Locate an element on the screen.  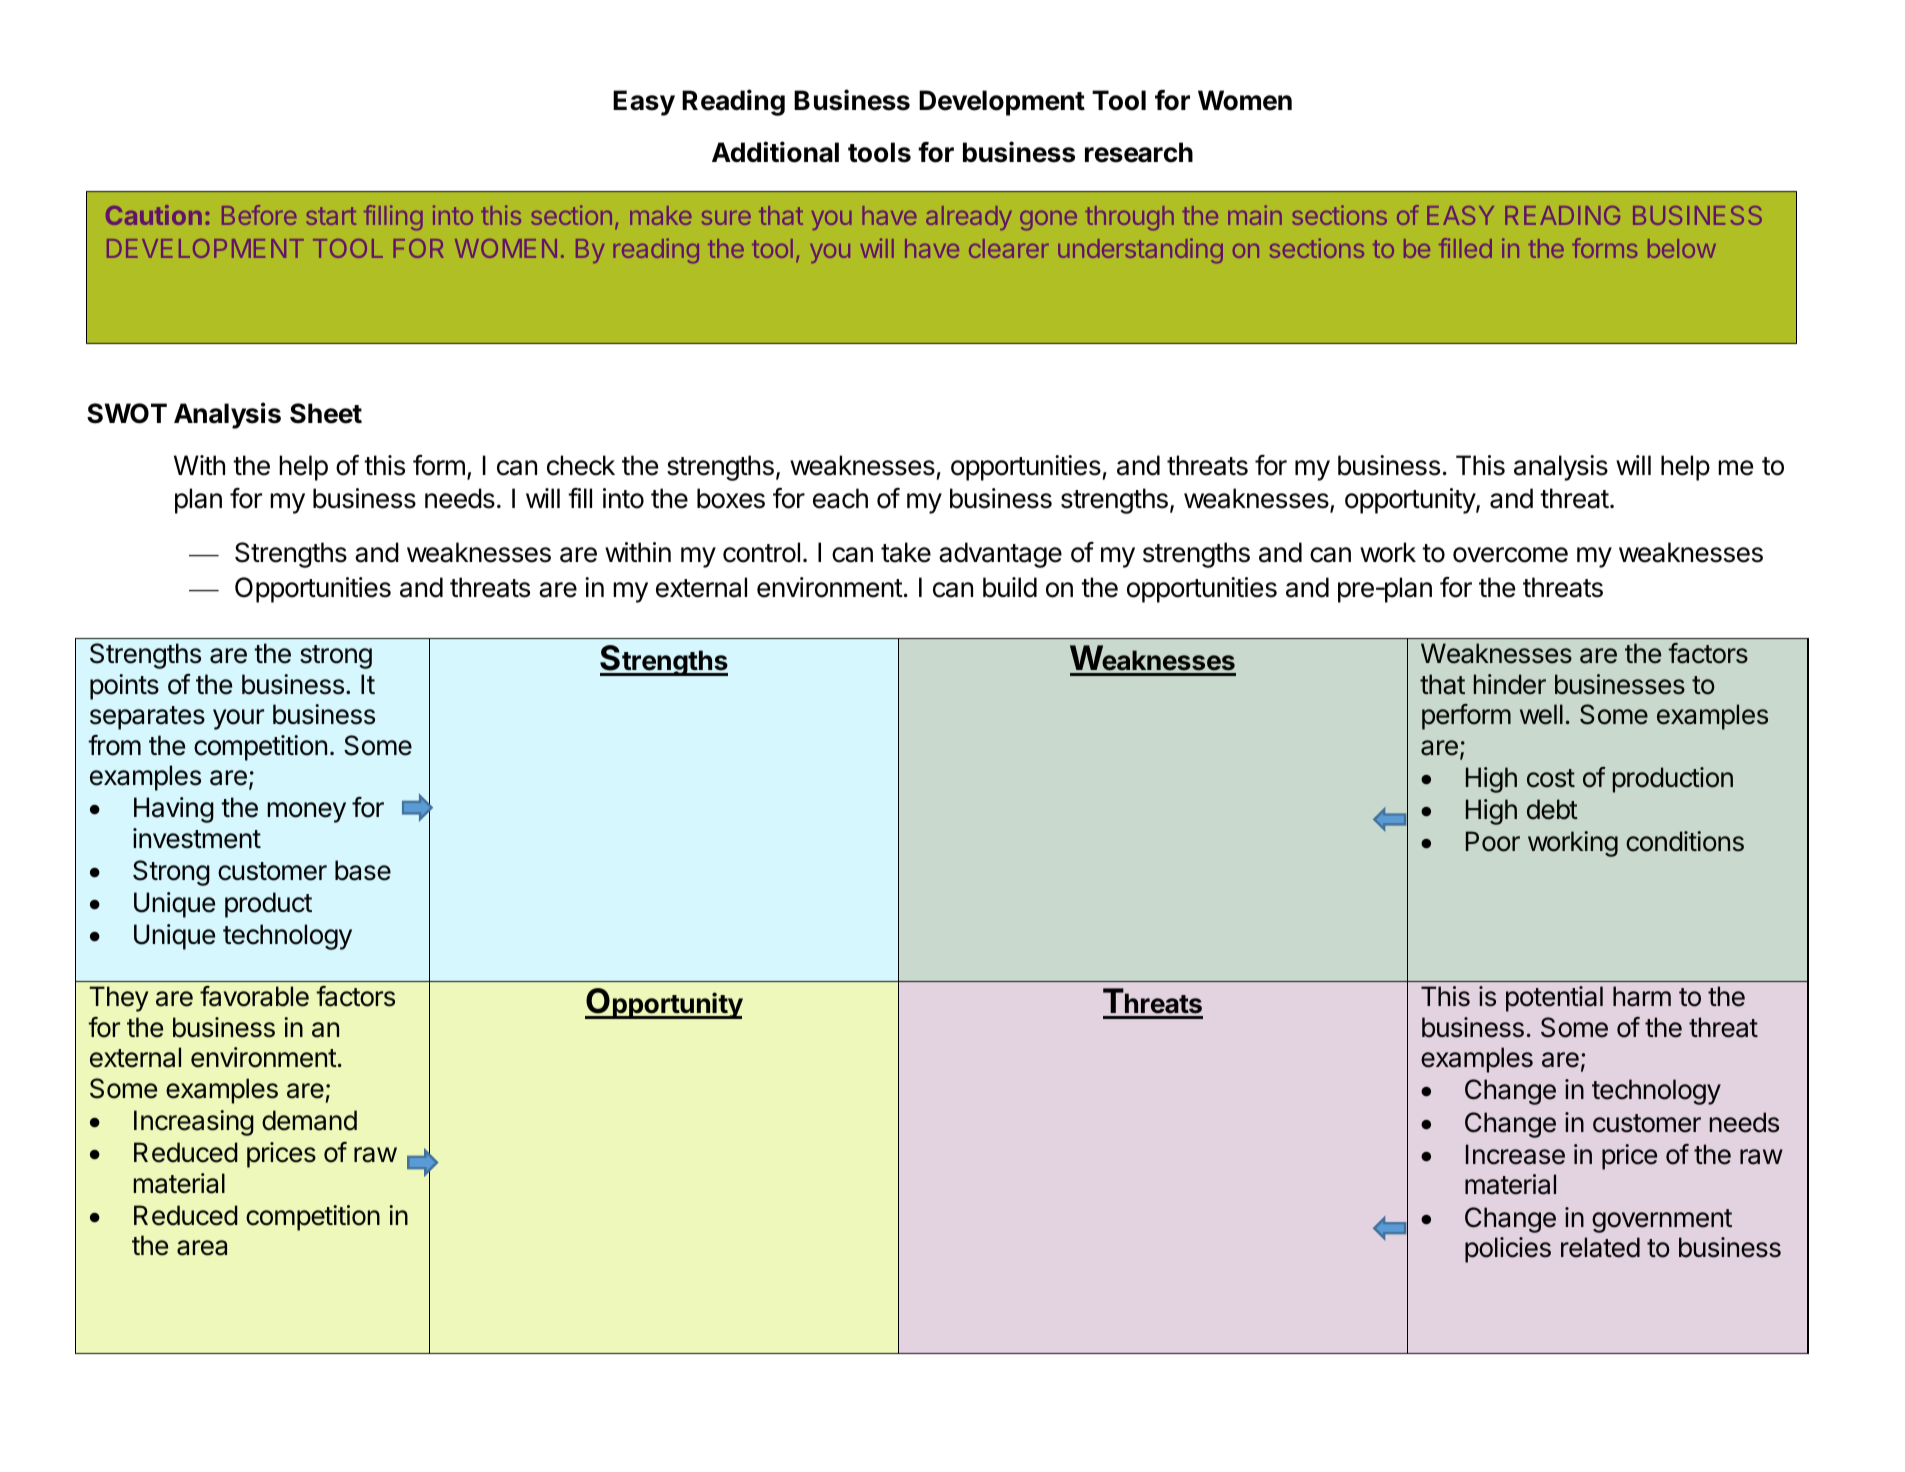
Sheet is located at coordinates (326, 413).
